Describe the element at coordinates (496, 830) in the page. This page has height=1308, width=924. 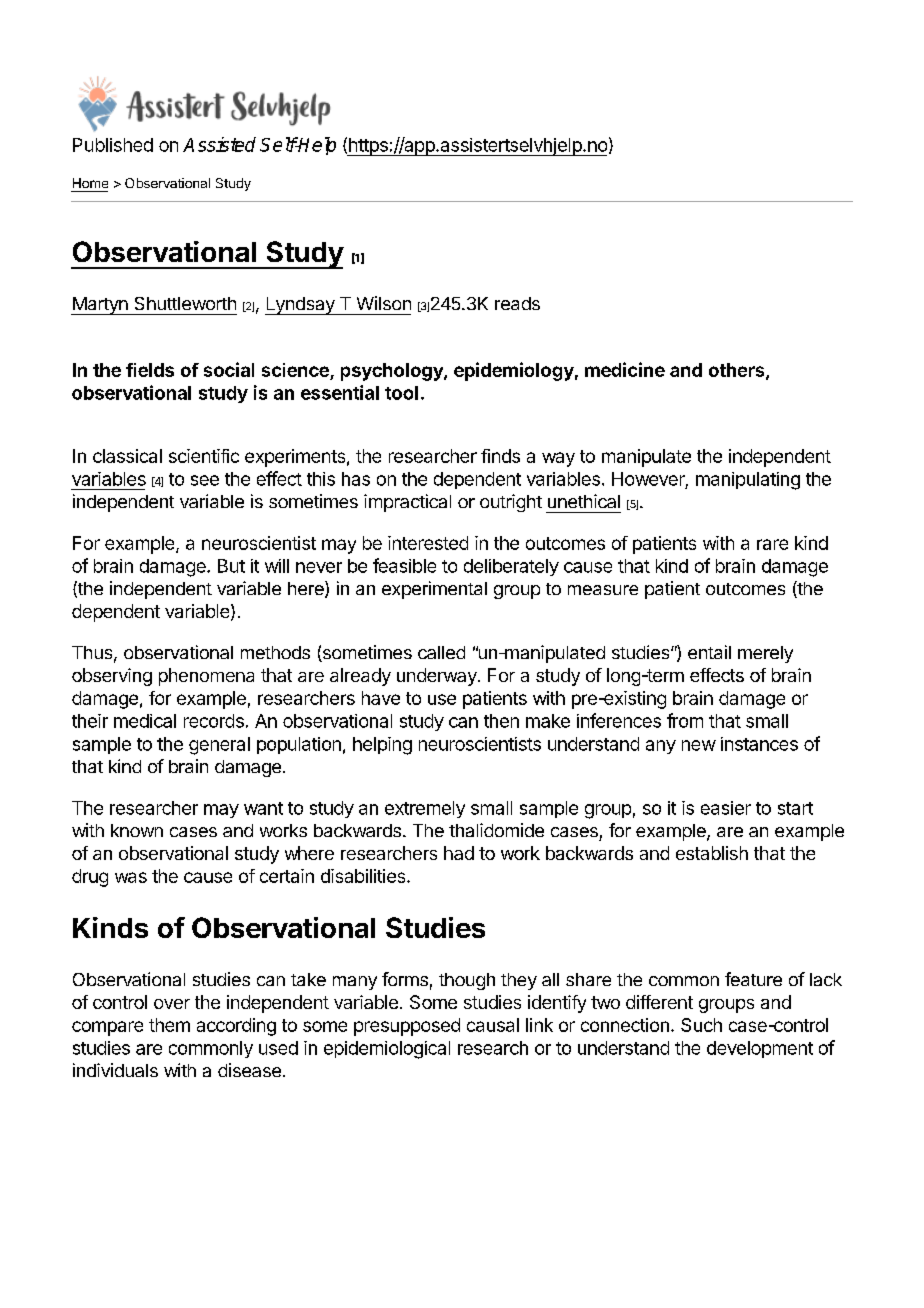
I see `thalidomide` at that location.
